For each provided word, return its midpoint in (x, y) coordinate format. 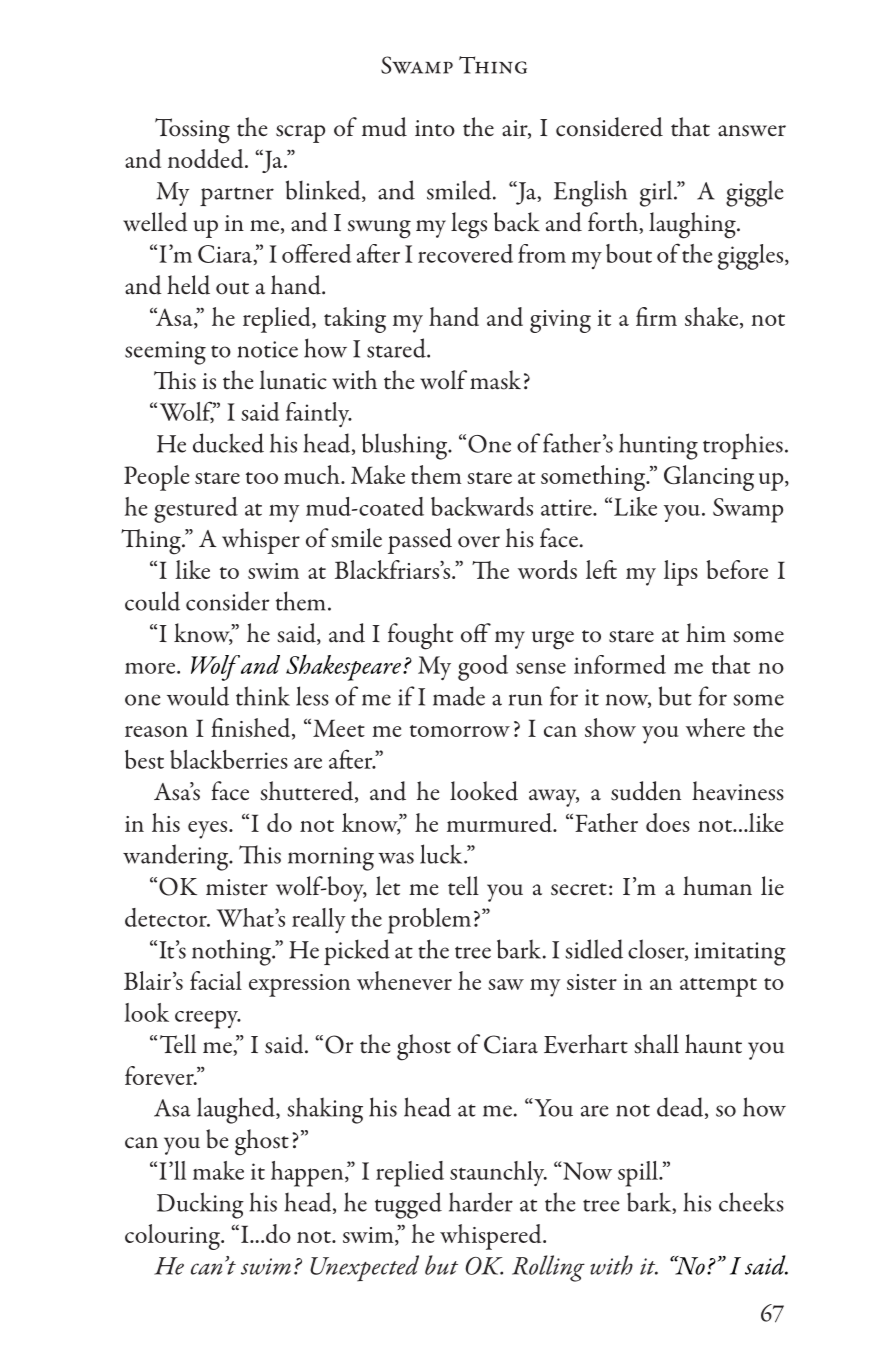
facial (216, 980)
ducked (228, 443)
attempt (718, 987)
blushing (406, 446)
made (459, 696)
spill (639, 1174)
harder (481, 1202)
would (198, 696)
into (435, 128)
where (715, 727)
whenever (404, 980)
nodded (207, 158)
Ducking (200, 1205)
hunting (658, 446)
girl (657, 193)
